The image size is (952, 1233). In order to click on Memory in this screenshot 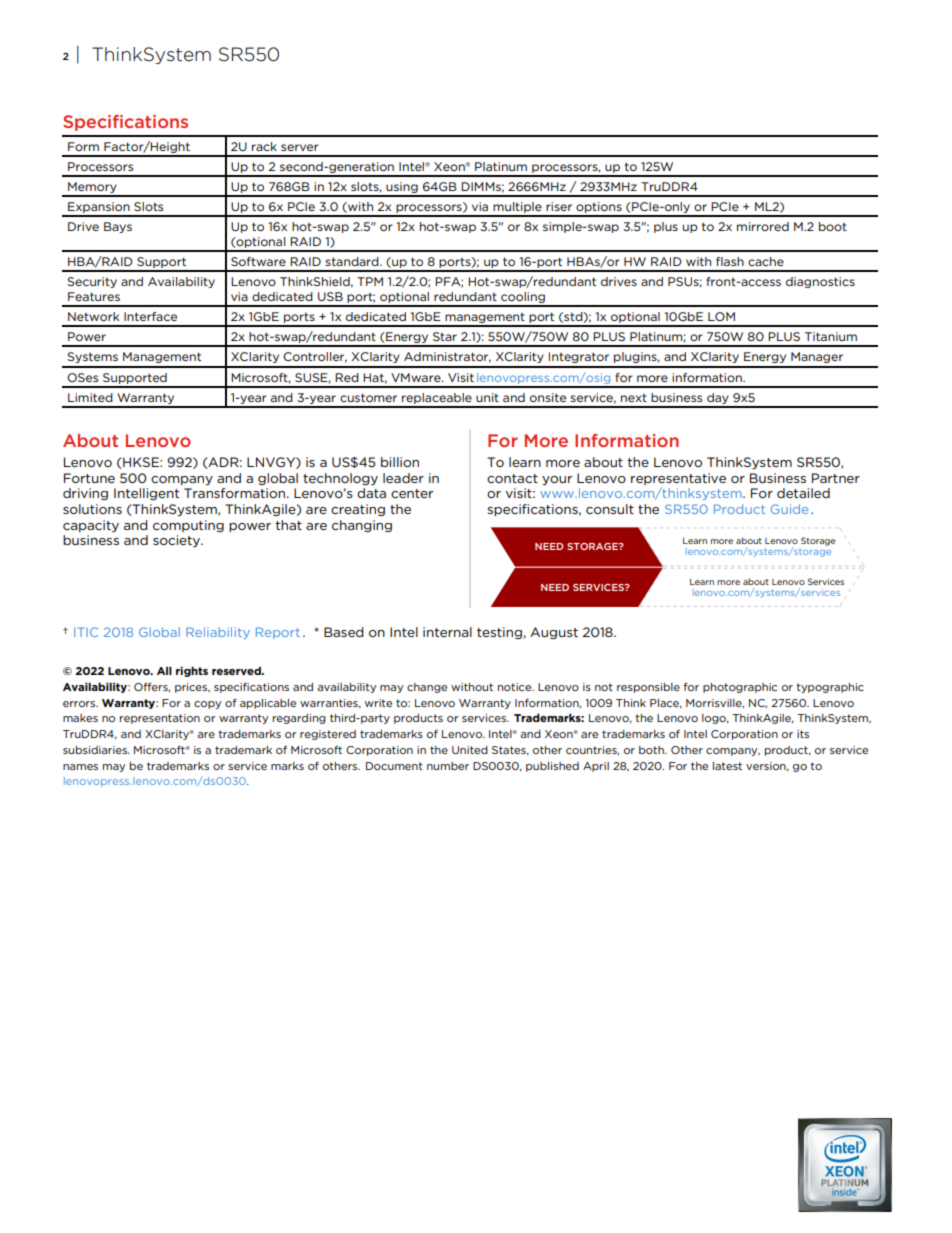, I will do `click(92, 189)`.
